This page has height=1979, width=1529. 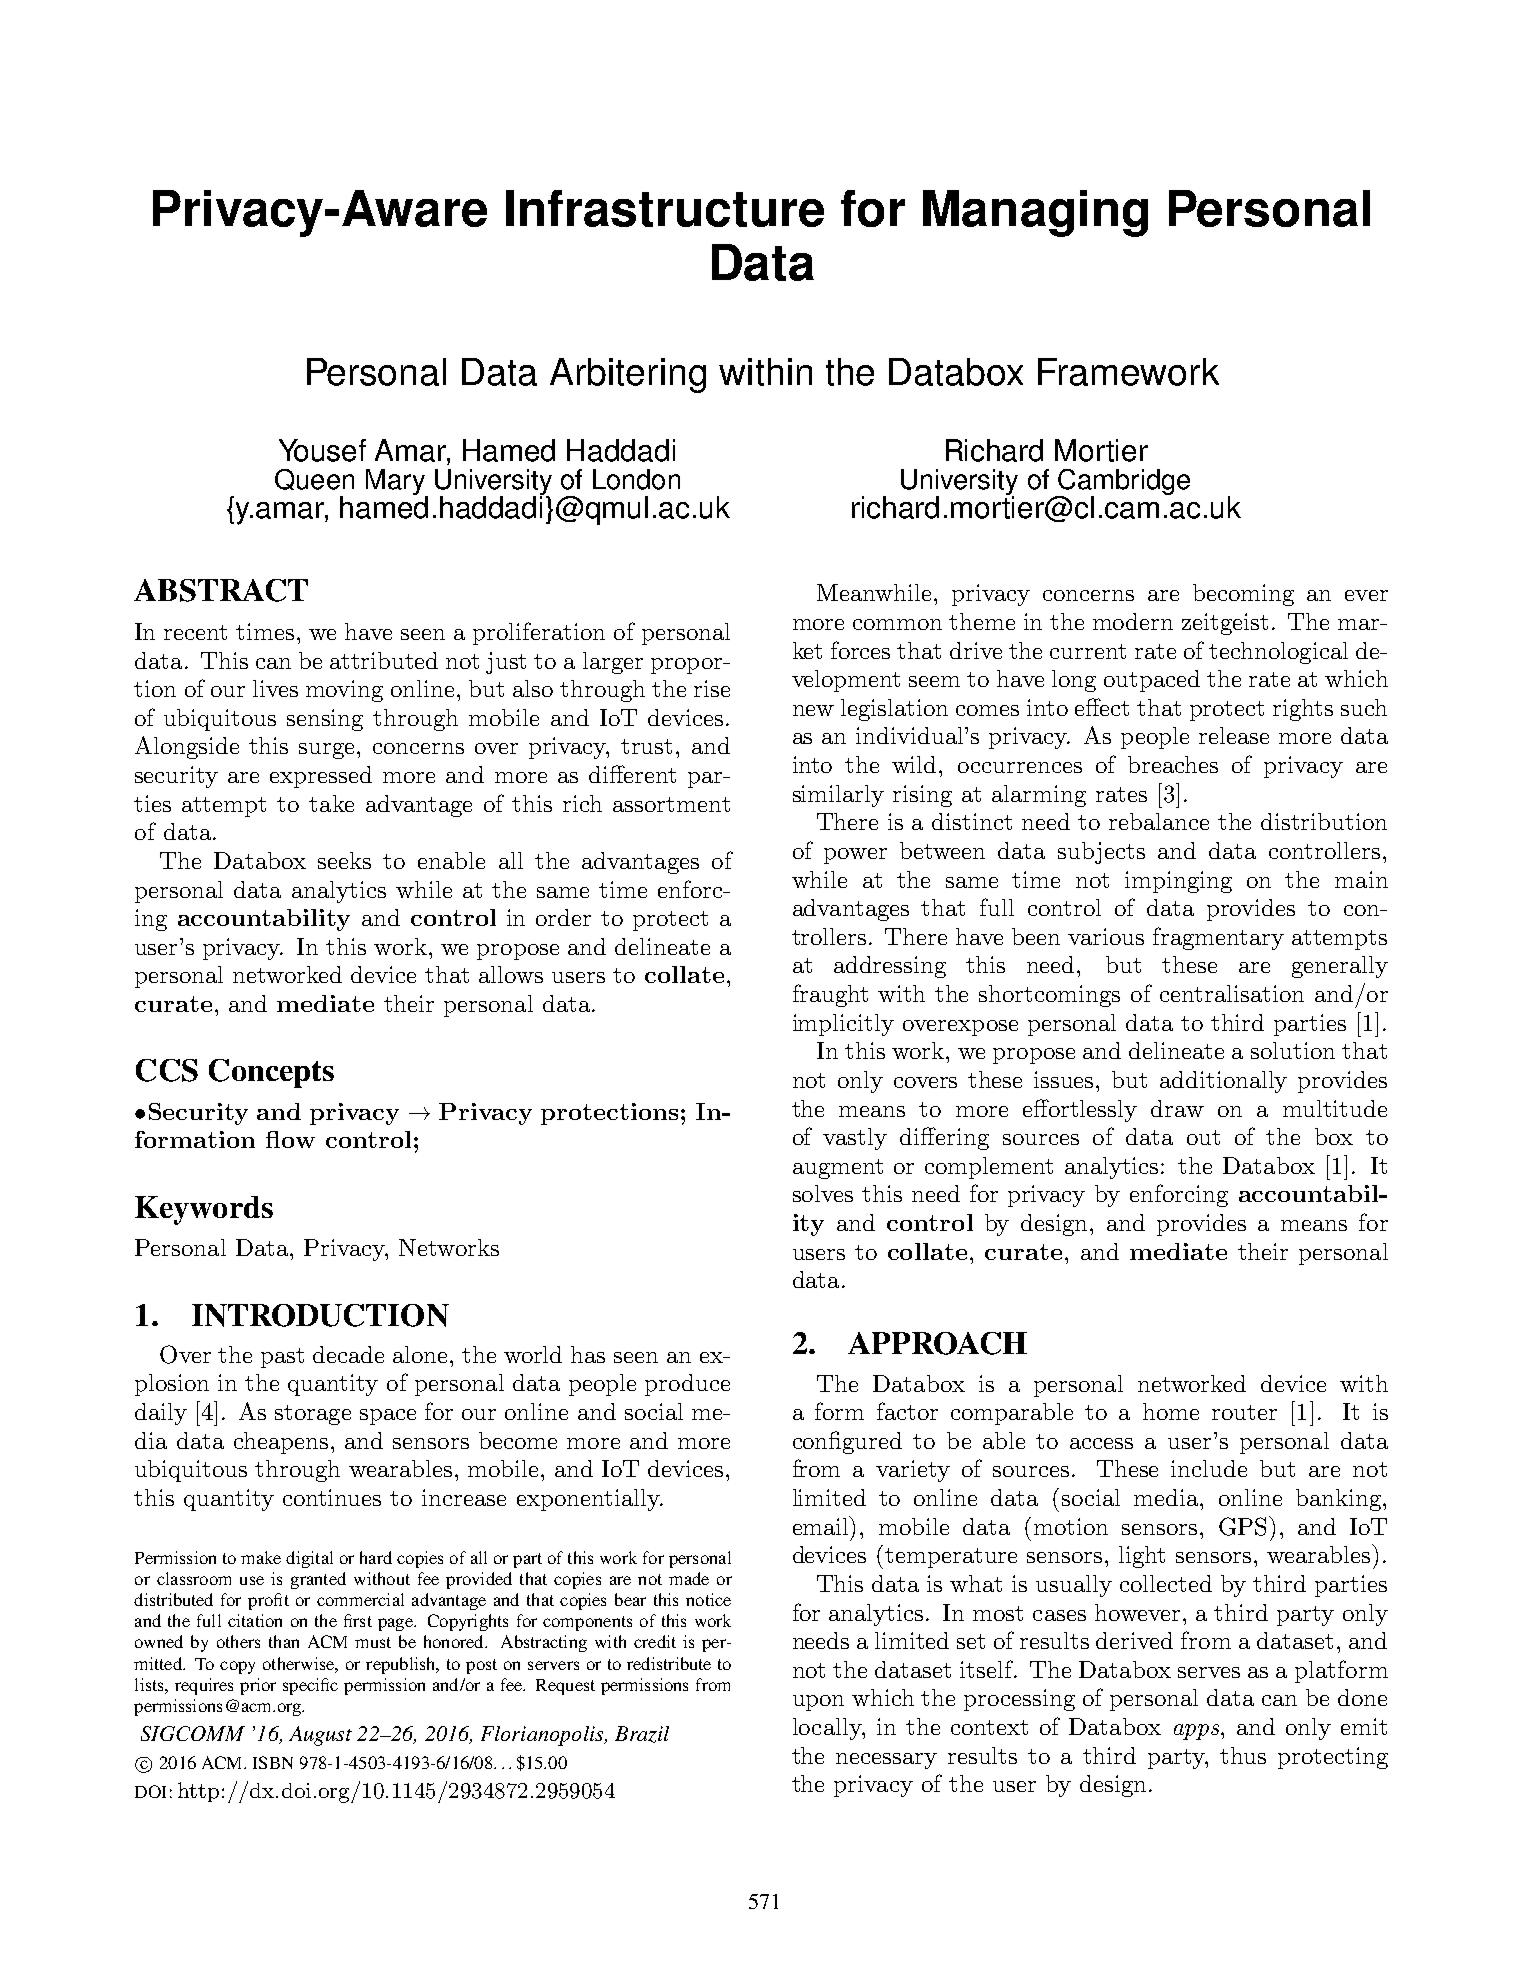 What do you see at coordinates (687, 1385) in the page?
I see `produce` at bounding box center [687, 1385].
